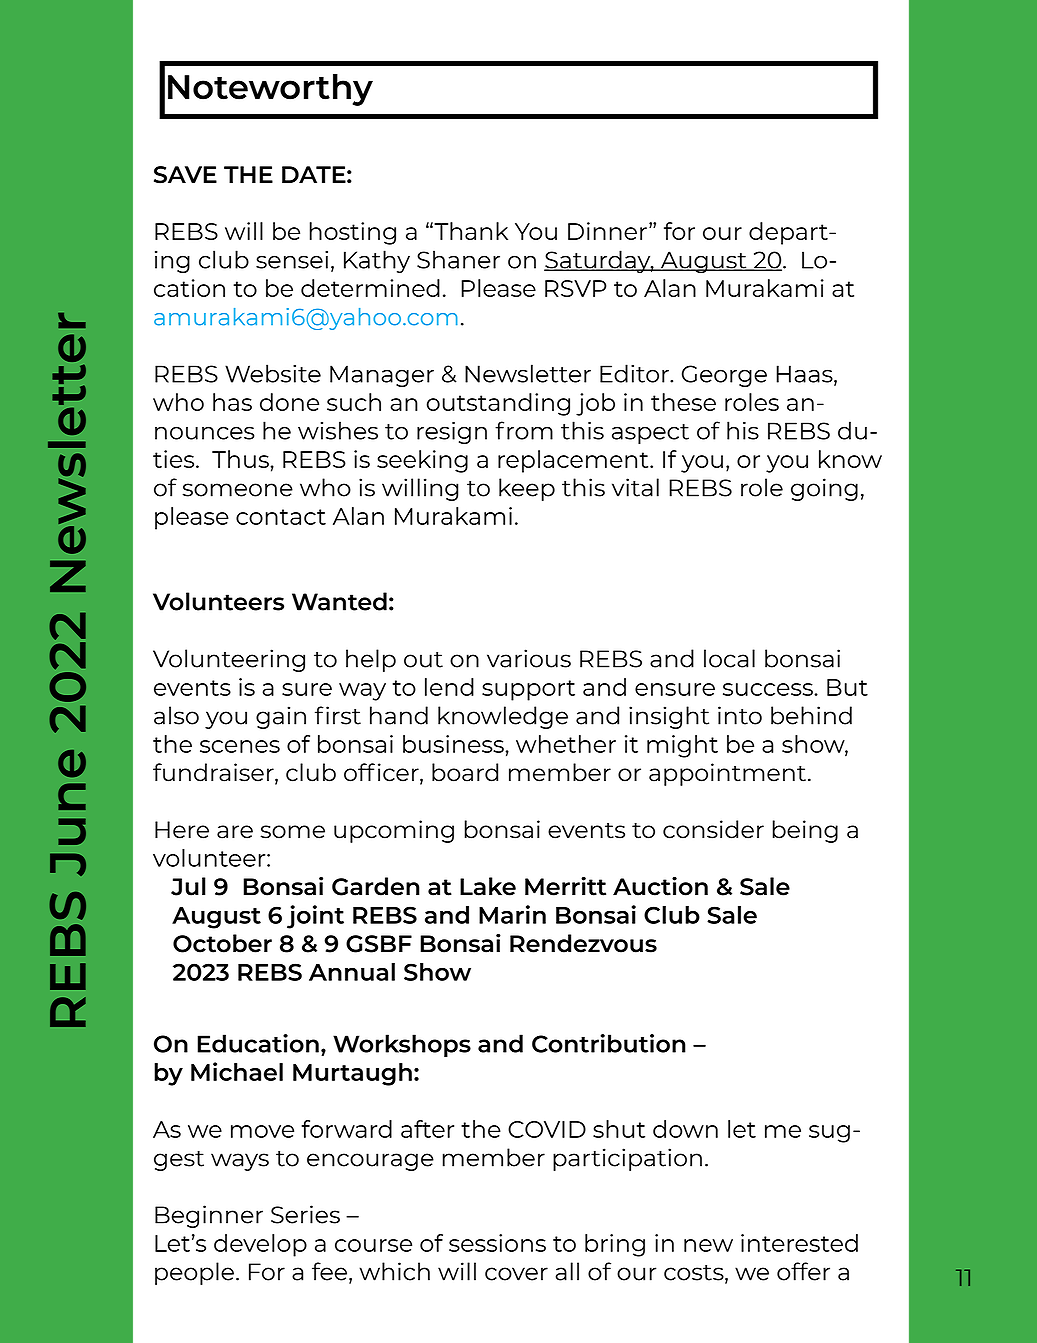  What do you see at coordinates (527, 489) in the screenshot?
I see `keep` at bounding box center [527, 489].
